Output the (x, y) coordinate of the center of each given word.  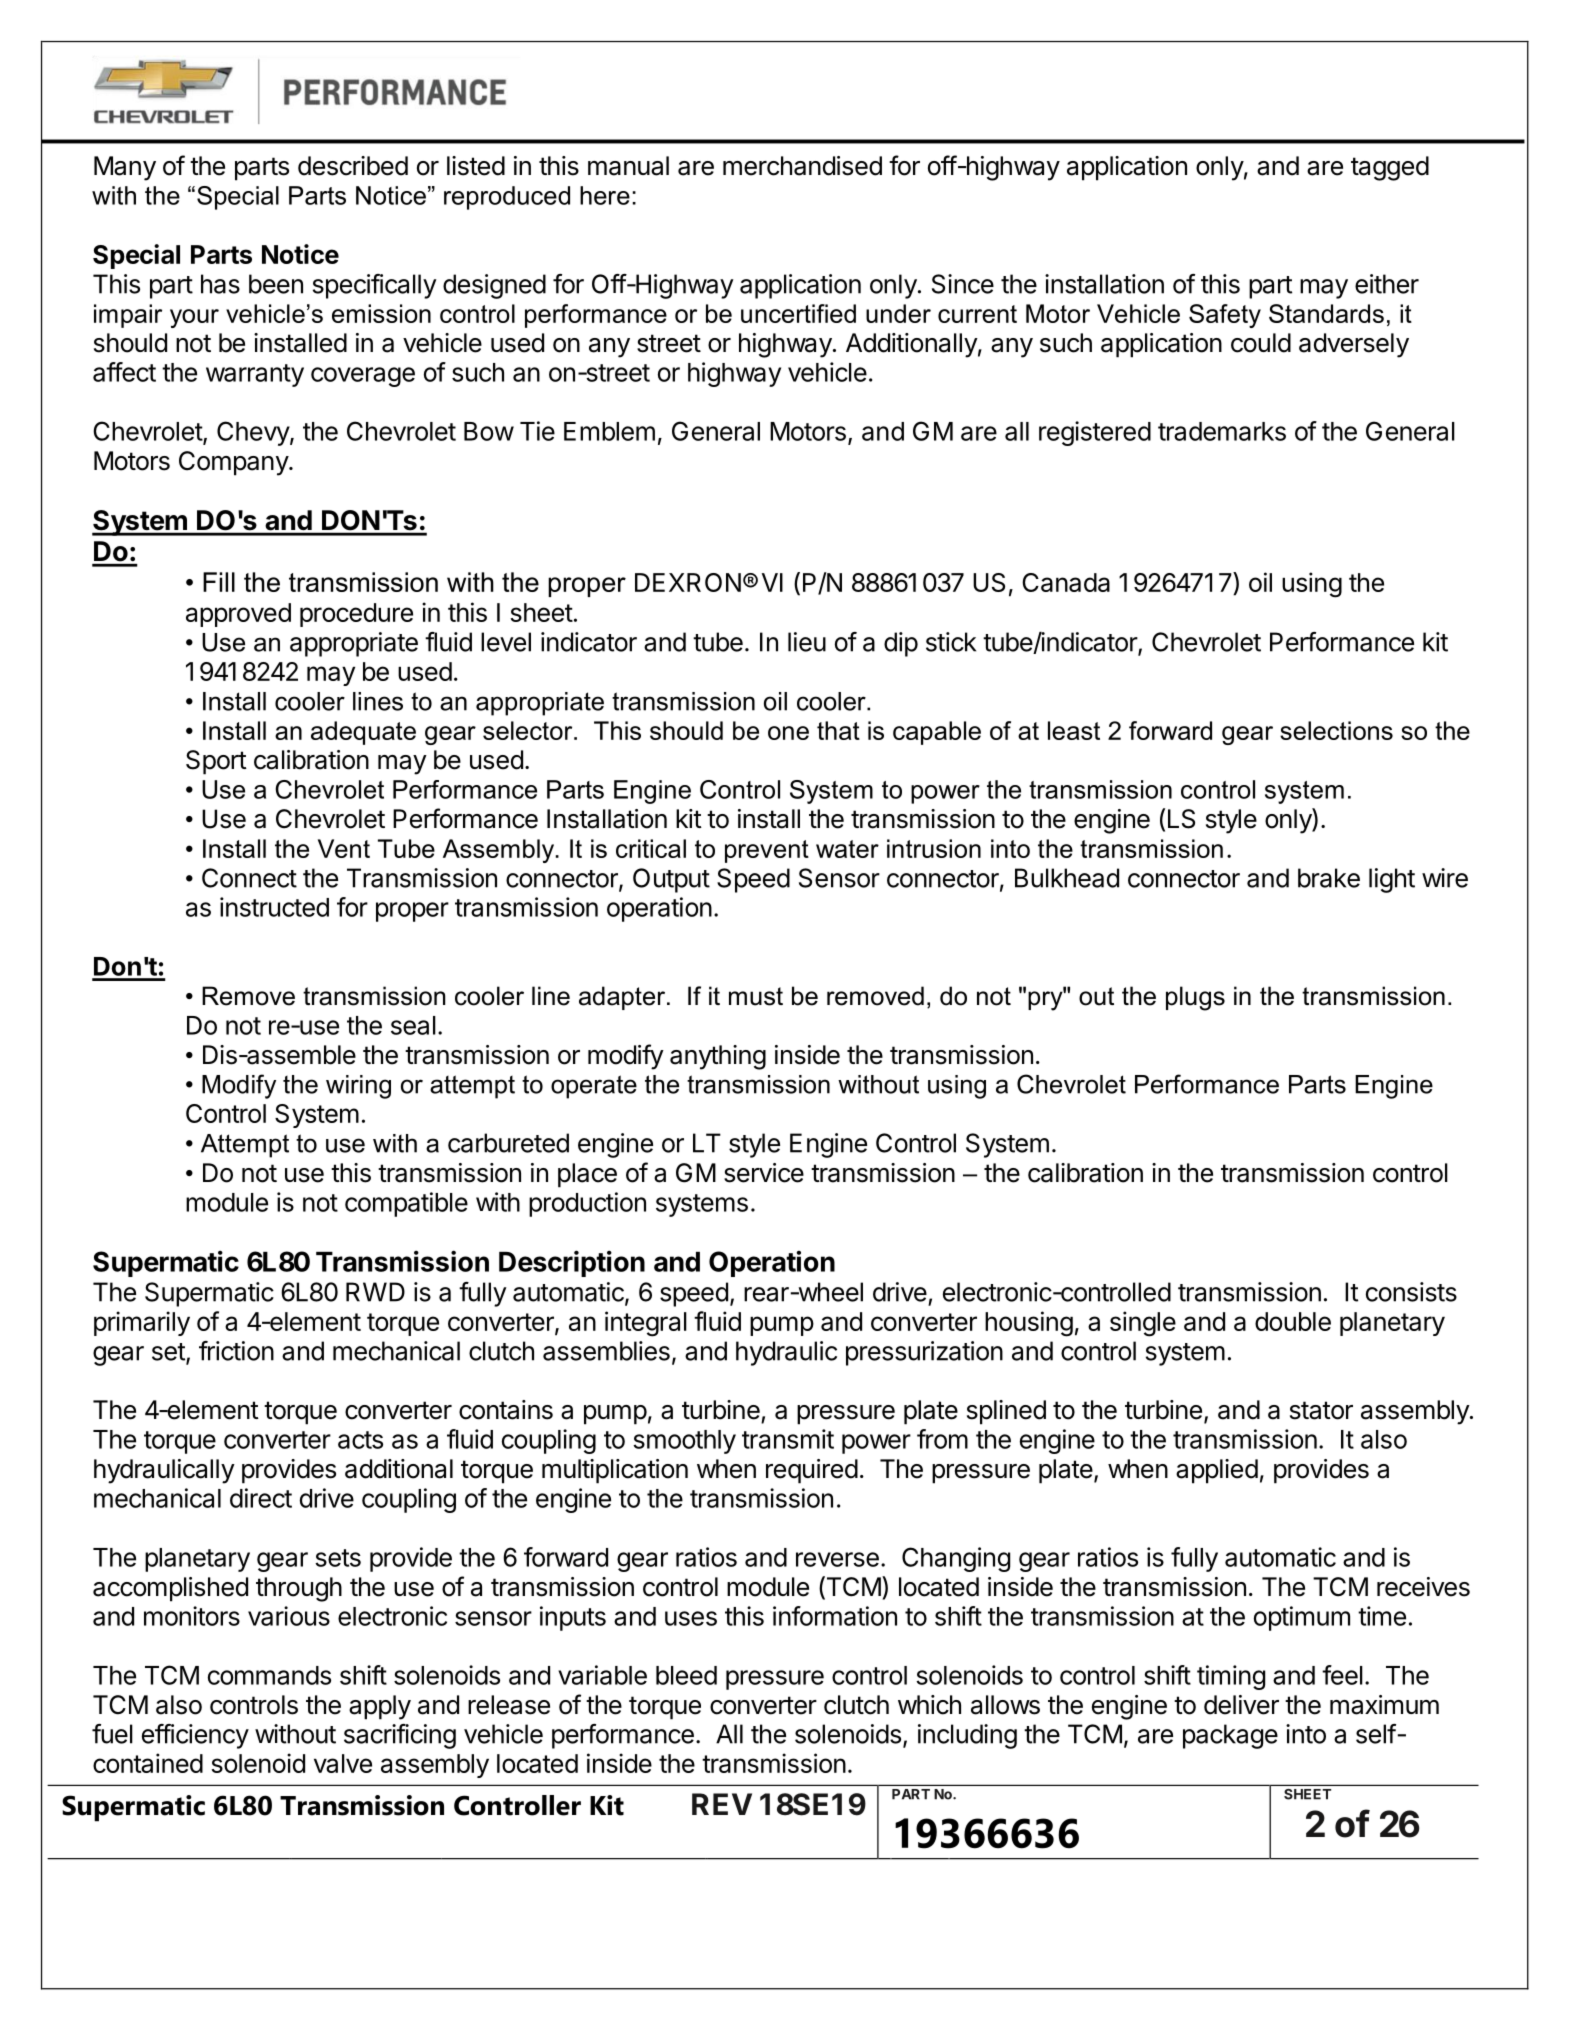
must (756, 996)
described (353, 166)
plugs (1195, 998)
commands (269, 1675)
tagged (1390, 168)
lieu (807, 642)
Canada (1066, 582)
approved (238, 615)
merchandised (802, 166)
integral (646, 1324)
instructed (274, 907)
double (1293, 1321)
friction (236, 1351)
